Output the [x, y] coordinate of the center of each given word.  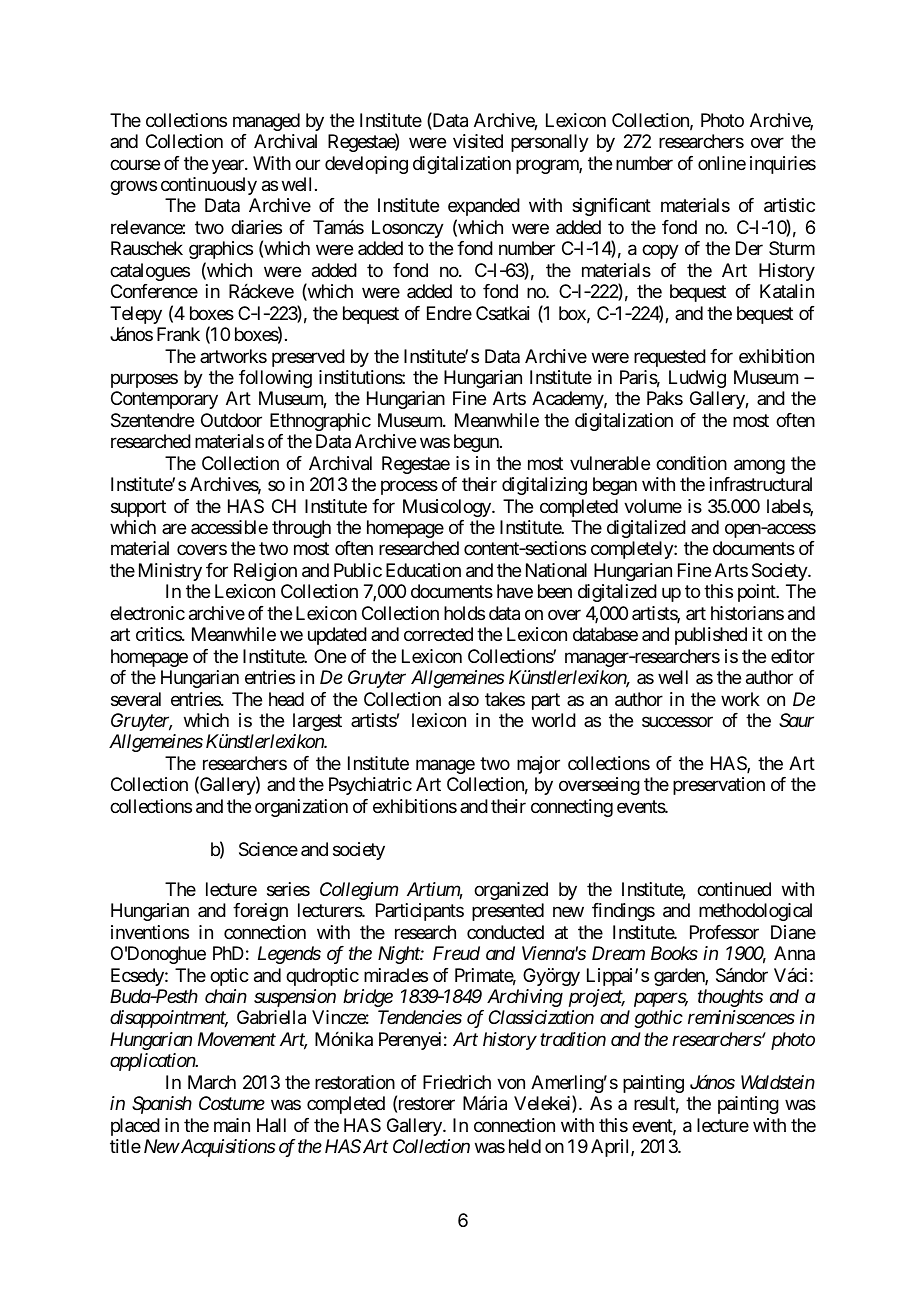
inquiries [783, 165]
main [232, 1125]
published [711, 636]
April [611, 1148]
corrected [438, 634]
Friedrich [457, 1082]
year [229, 166]
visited [478, 141]
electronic [147, 613]
